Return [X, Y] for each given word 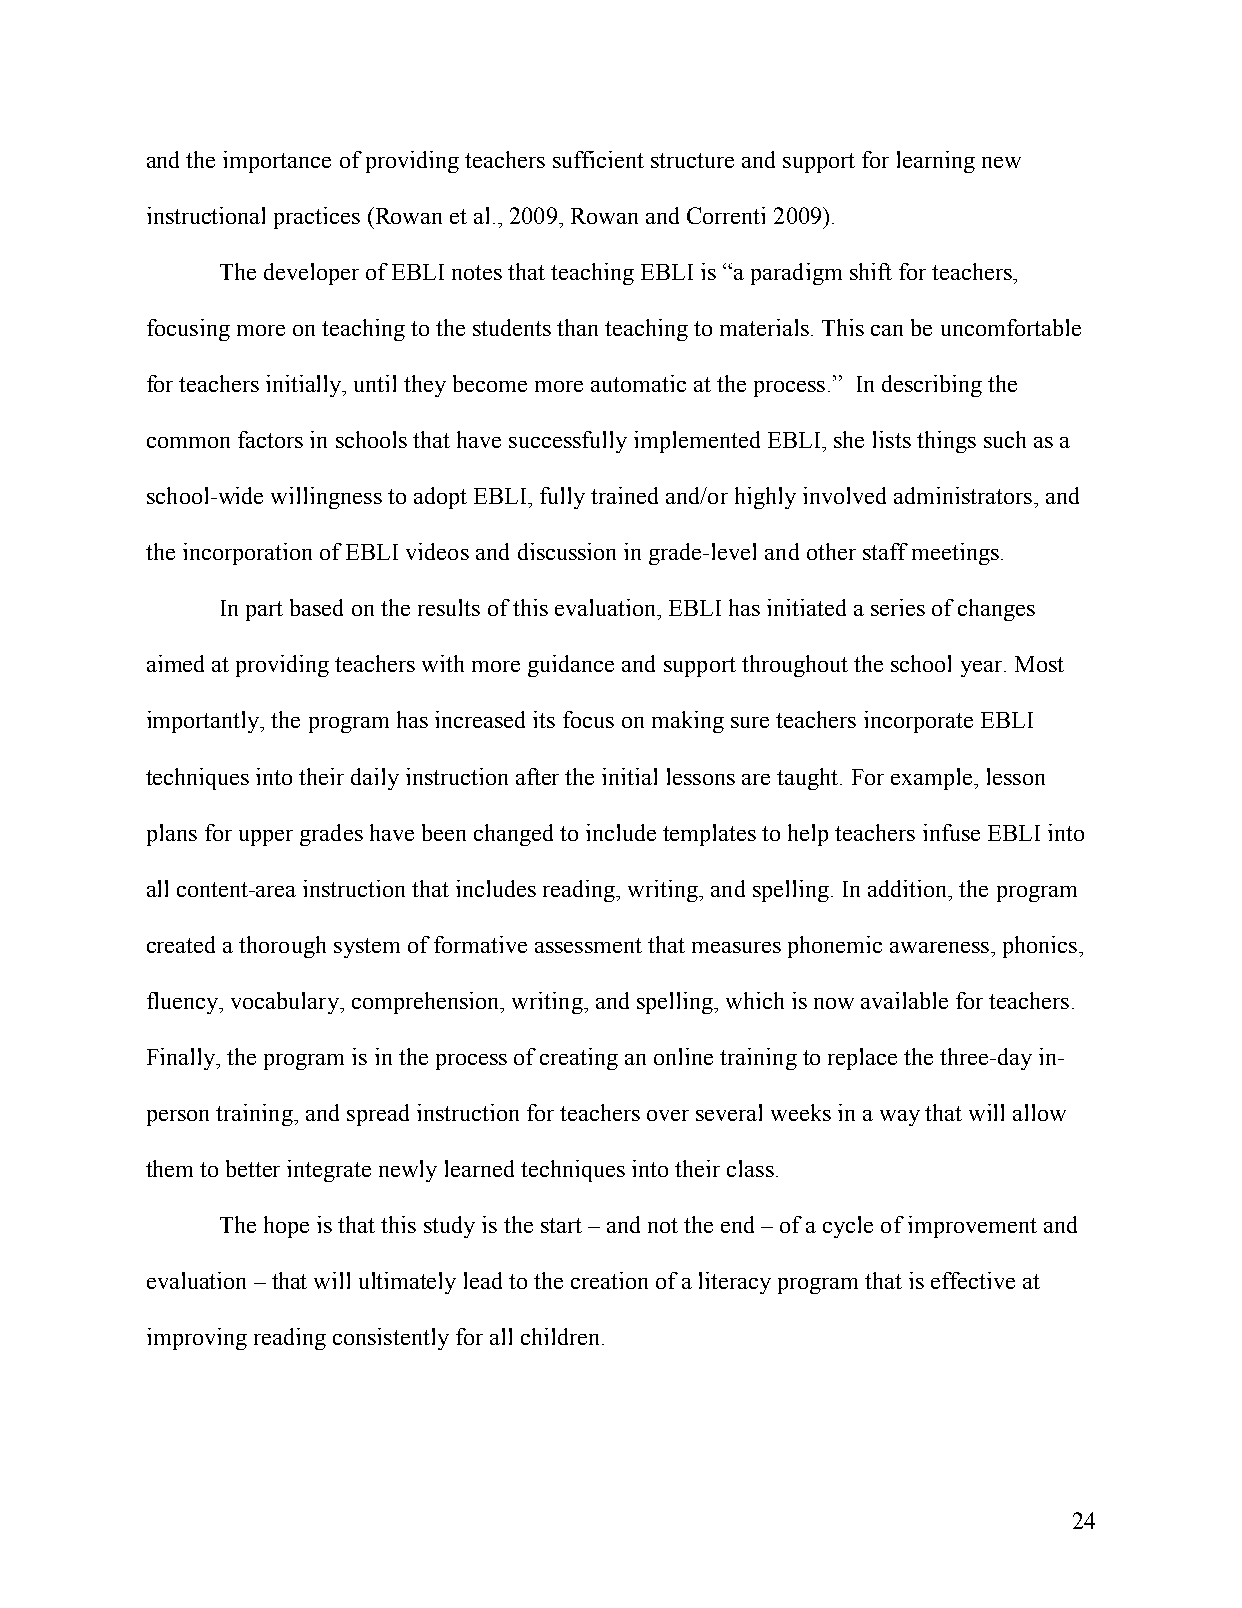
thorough [282, 947]
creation [609, 1280]
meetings [955, 554]
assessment [588, 945]
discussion [567, 551]
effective [973, 1280]
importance [277, 162]
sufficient [598, 159]
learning [936, 162]
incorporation [247, 554]
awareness [939, 947]
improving [197, 1339]
